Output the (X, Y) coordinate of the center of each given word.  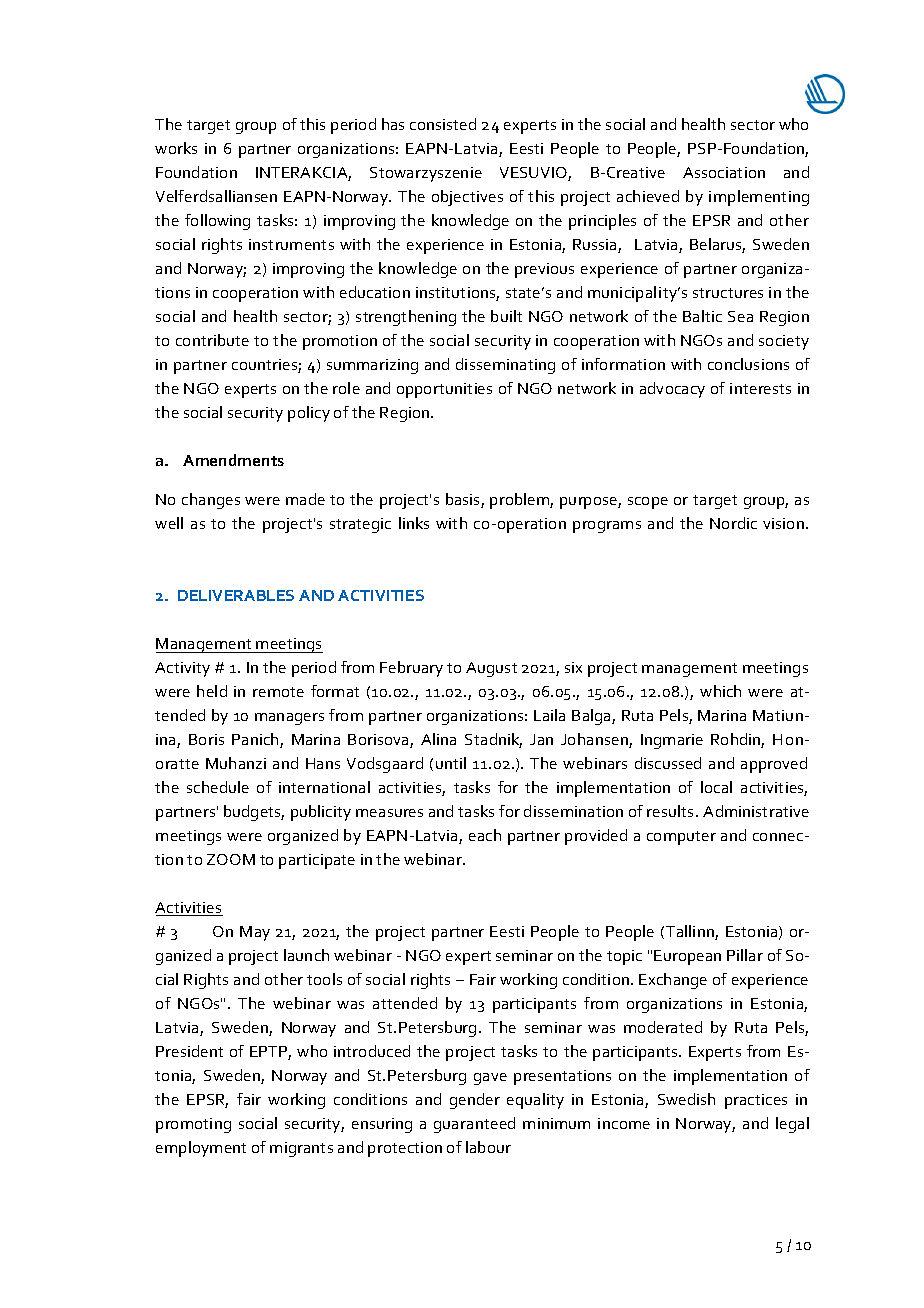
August (491, 669)
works (176, 148)
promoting (193, 1125)
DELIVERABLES (236, 595)
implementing (759, 198)
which (720, 691)
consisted (443, 124)
